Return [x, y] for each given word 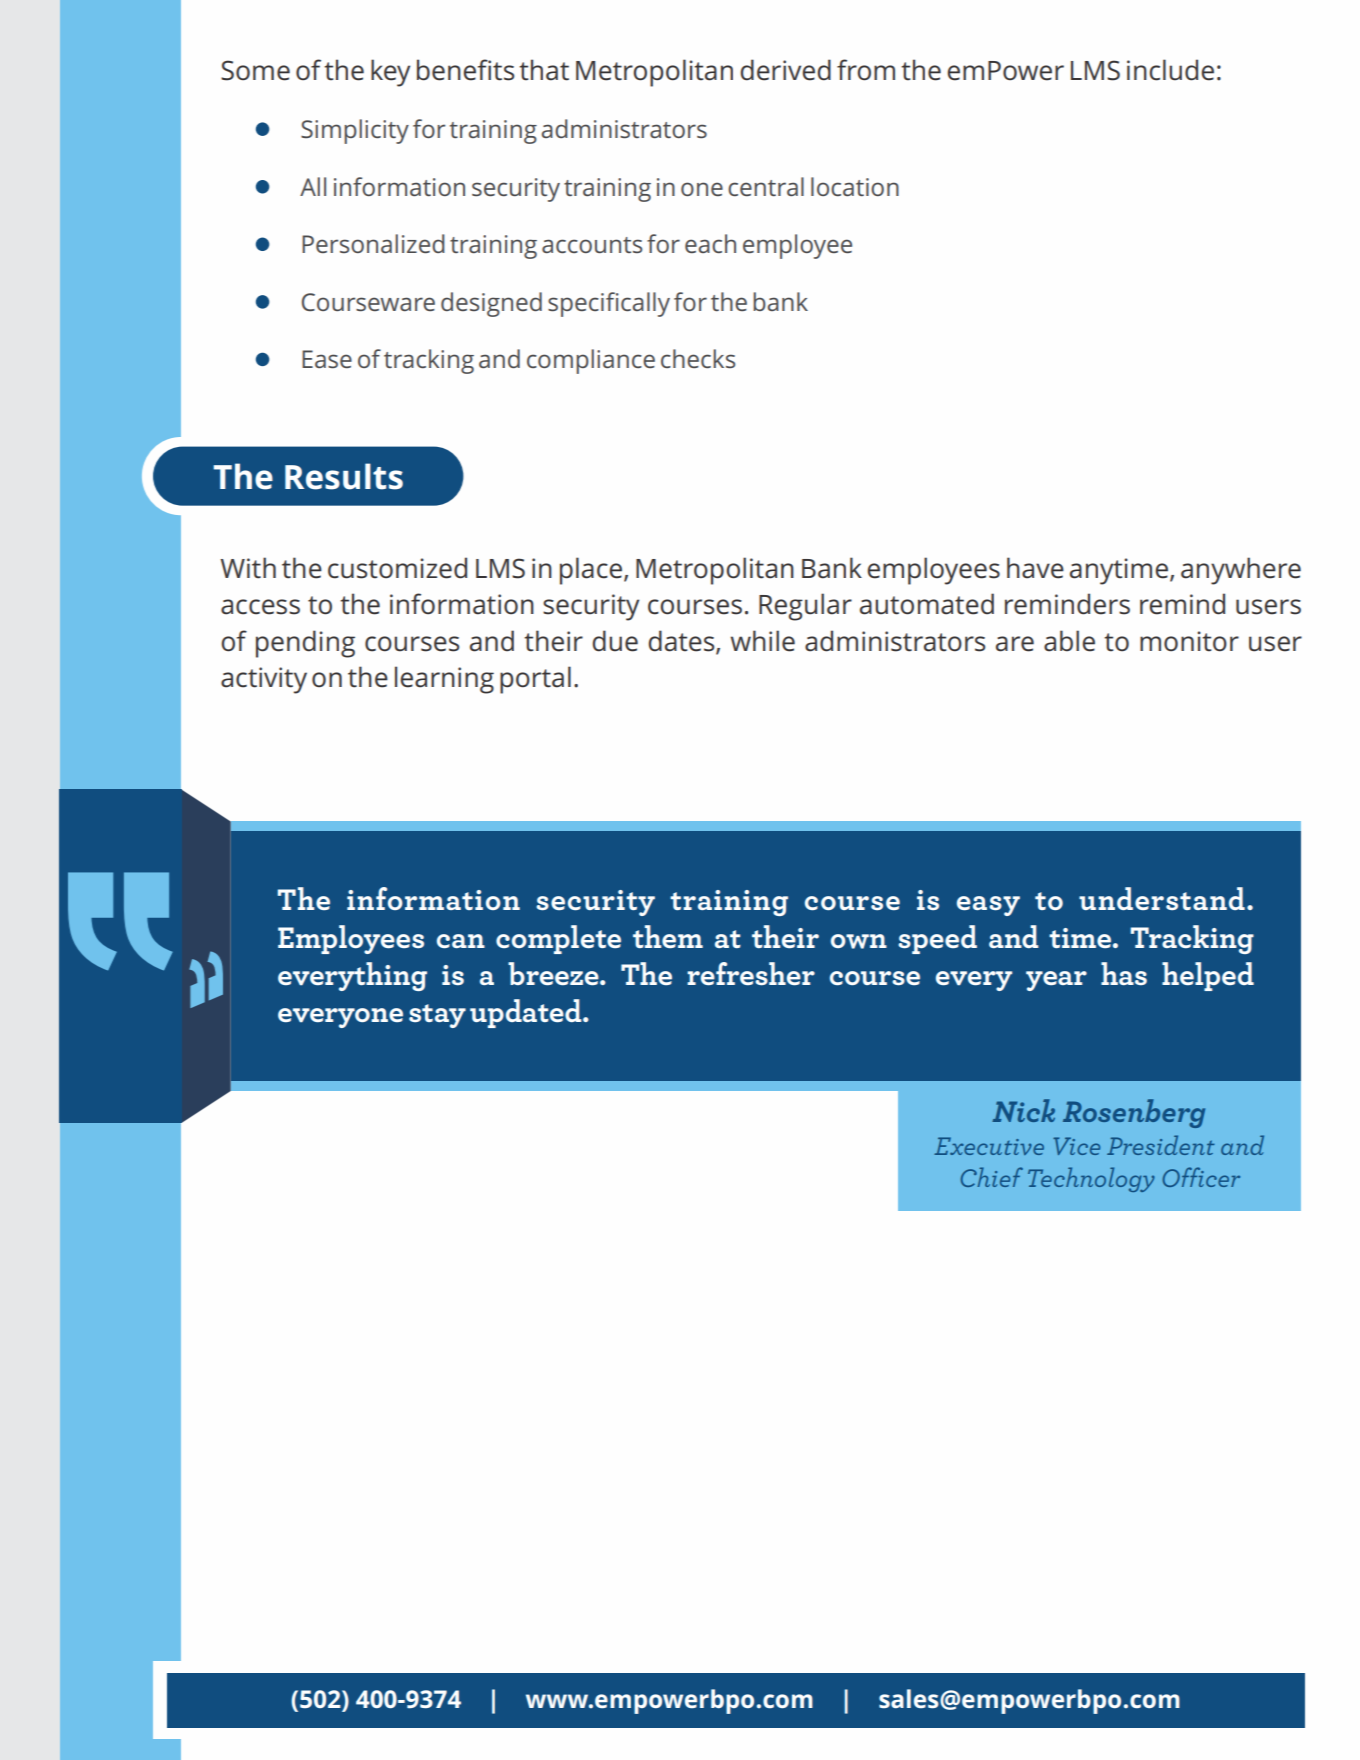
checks [698, 358]
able [1069, 641]
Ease [327, 359]
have [1035, 568]
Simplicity [355, 131]
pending [305, 644]
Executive [989, 1146]
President [1161, 1145]
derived [785, 70]
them [668, 936]
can [461, 941]
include [1170, 70]
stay [437, 1016]
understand [1162, 898]
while [762, 641]
